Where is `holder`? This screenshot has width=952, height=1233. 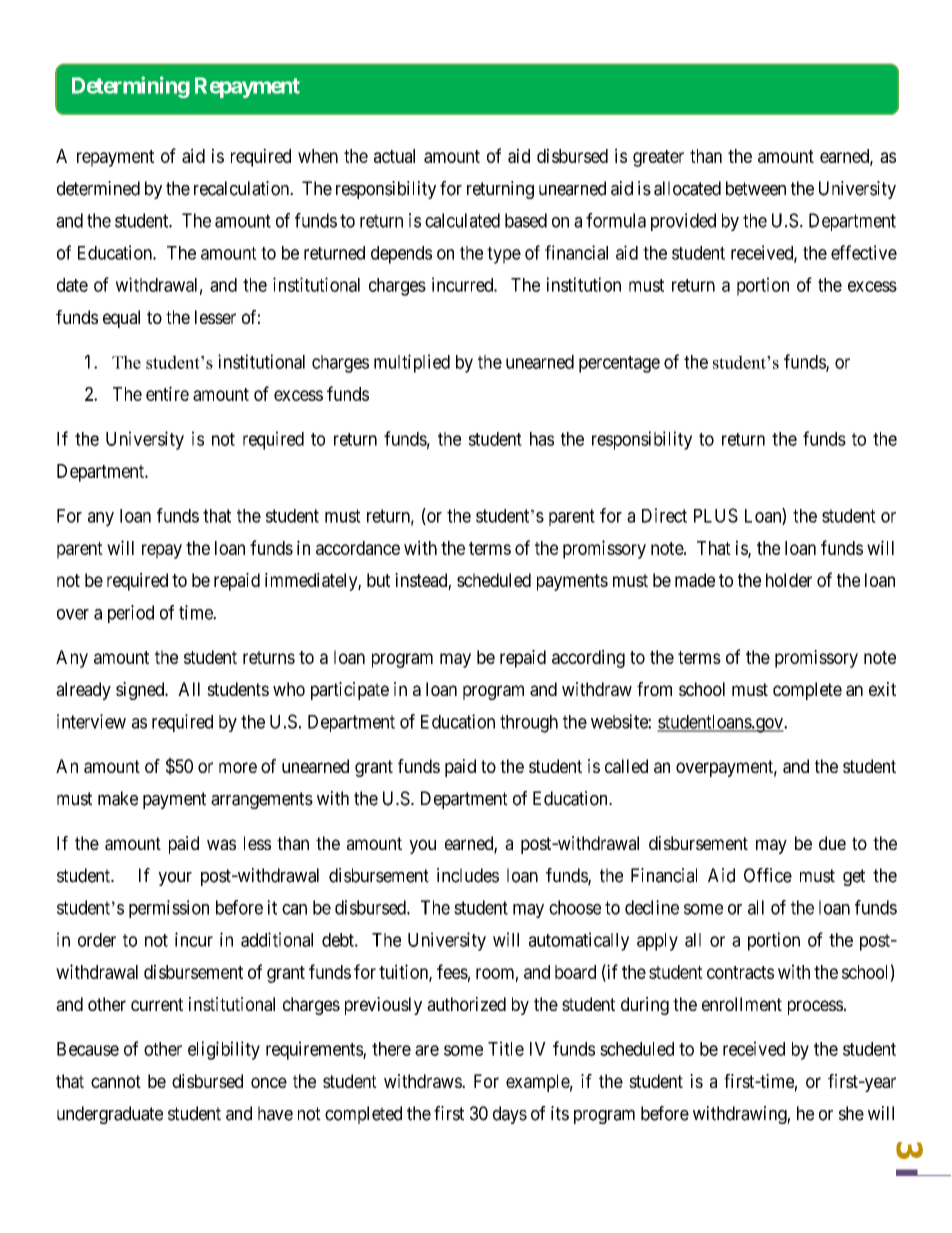 holder is located at coordinates (789, 580).
